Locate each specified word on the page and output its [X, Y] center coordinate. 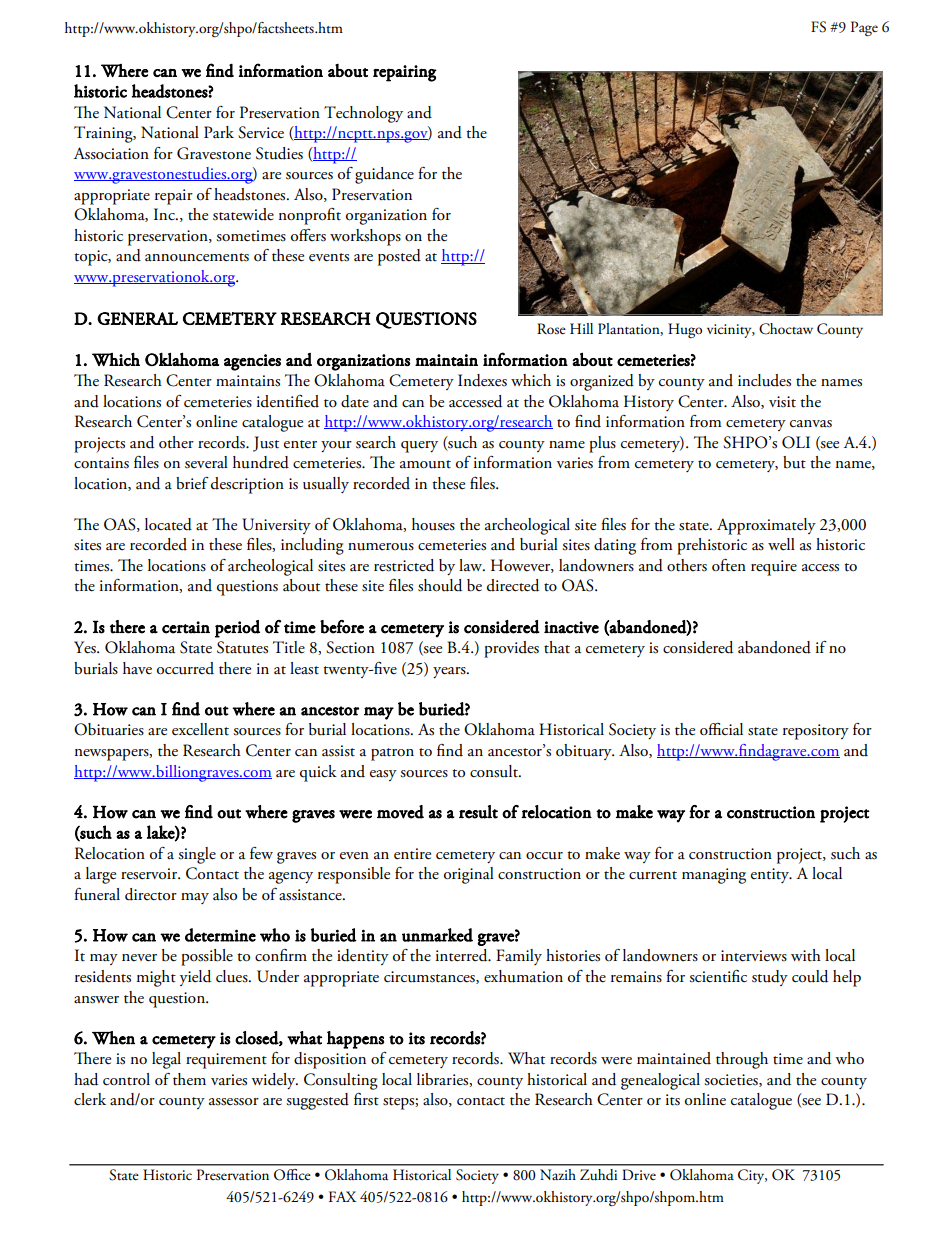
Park [219, 132]
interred [463, 955]
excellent [200, 729]
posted [399, 257]
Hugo [685, 330]
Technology [363, 114]
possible [207, 957]
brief [192, 483]
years [450, 672]
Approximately [766, 526]
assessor [234, 1102]
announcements [197, 257]
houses [433, 524]
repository [816, 732]
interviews [754, 956]
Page [864, 28]
